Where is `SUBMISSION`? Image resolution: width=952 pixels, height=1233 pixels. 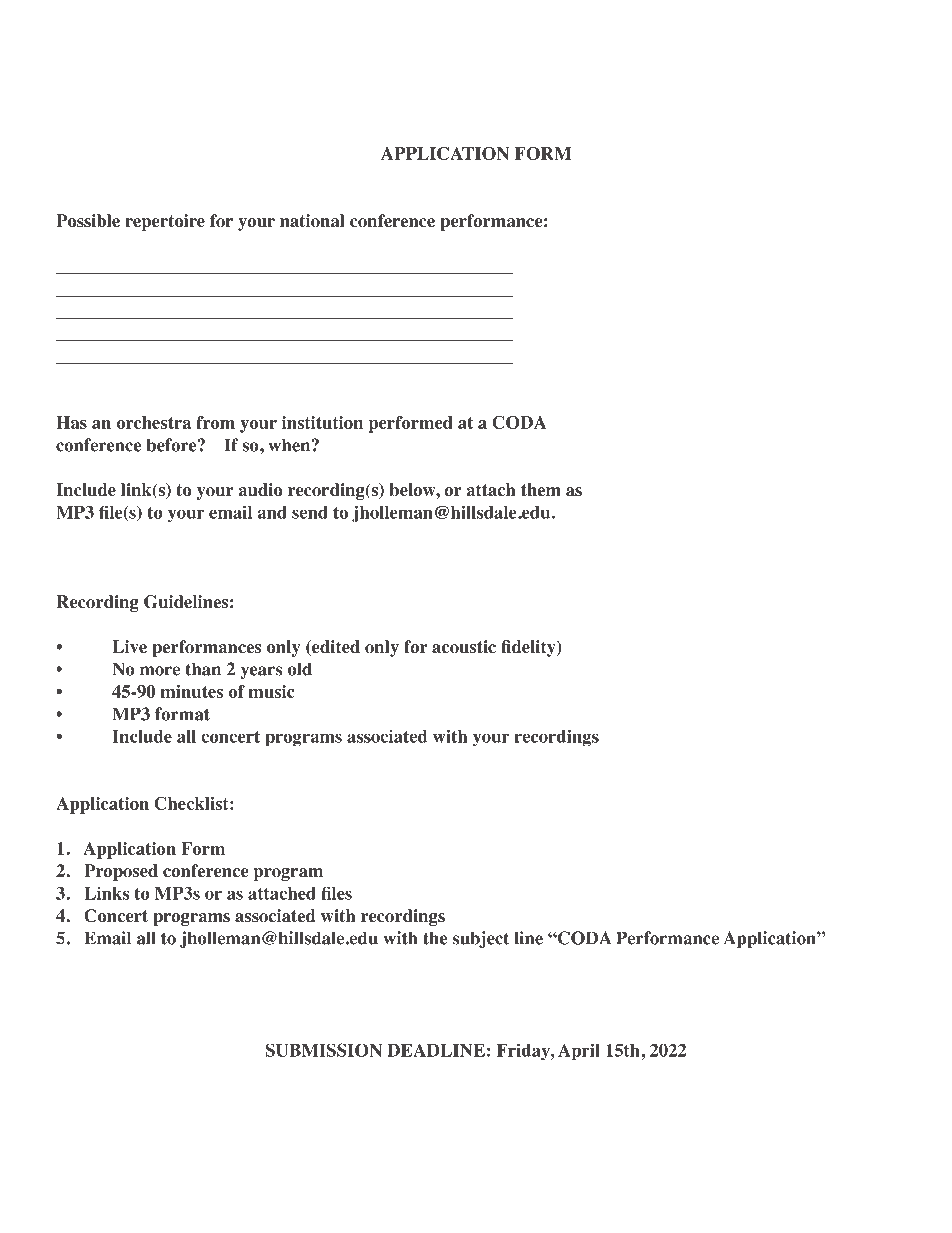 SUBMISSION is located at coordinates (324, 1050).
